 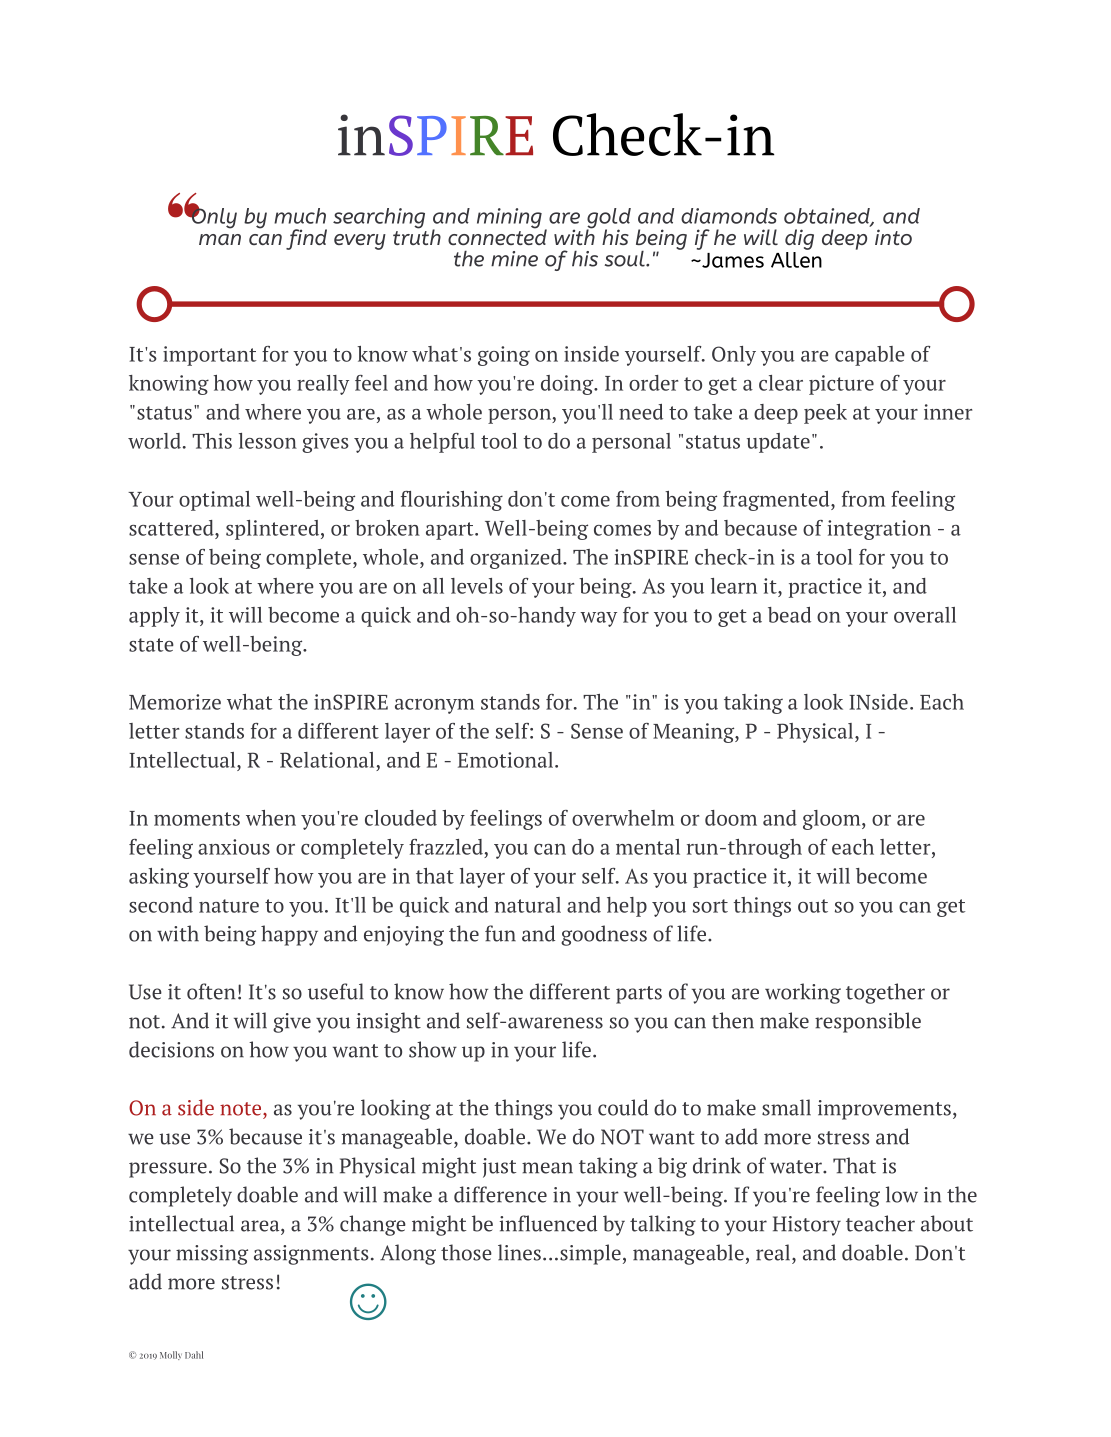 I want to click on Dahl, so click(x=194, y=1355).
